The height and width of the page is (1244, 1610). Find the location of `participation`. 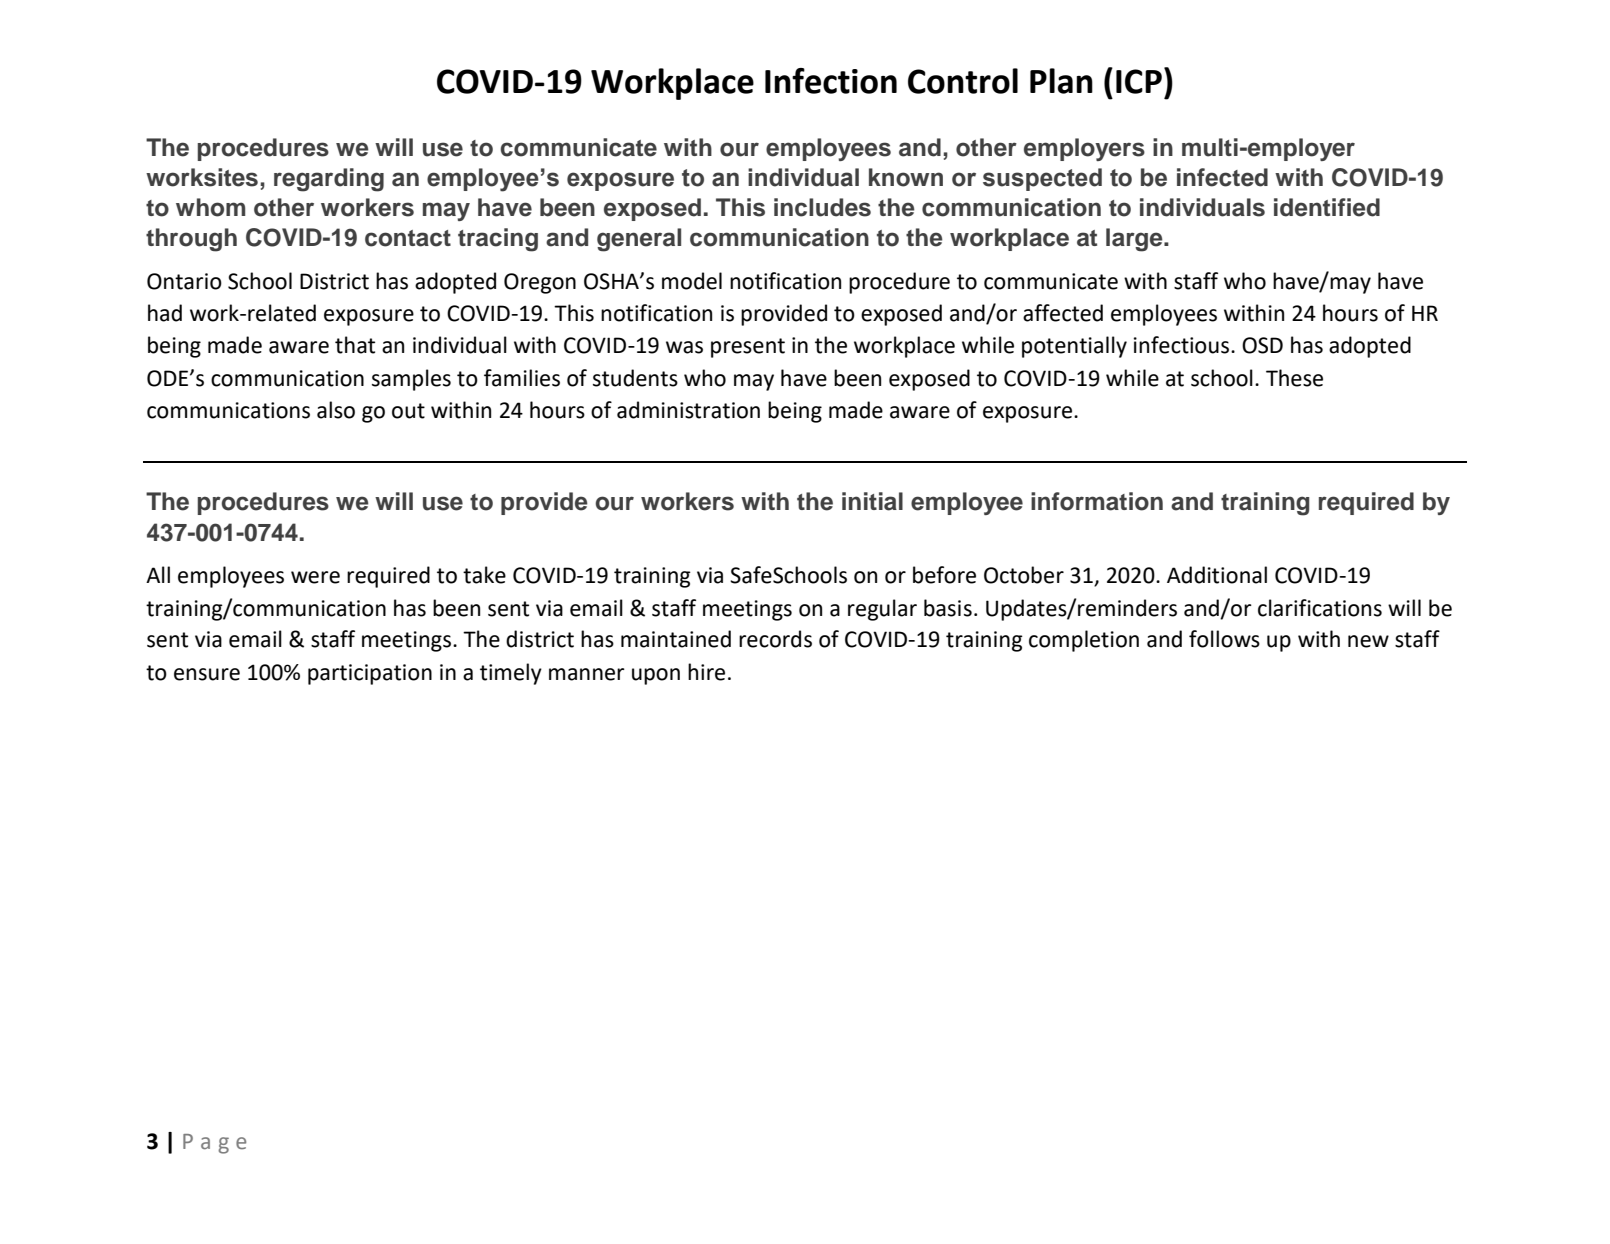

participation is located at coordinates (370, 674).
